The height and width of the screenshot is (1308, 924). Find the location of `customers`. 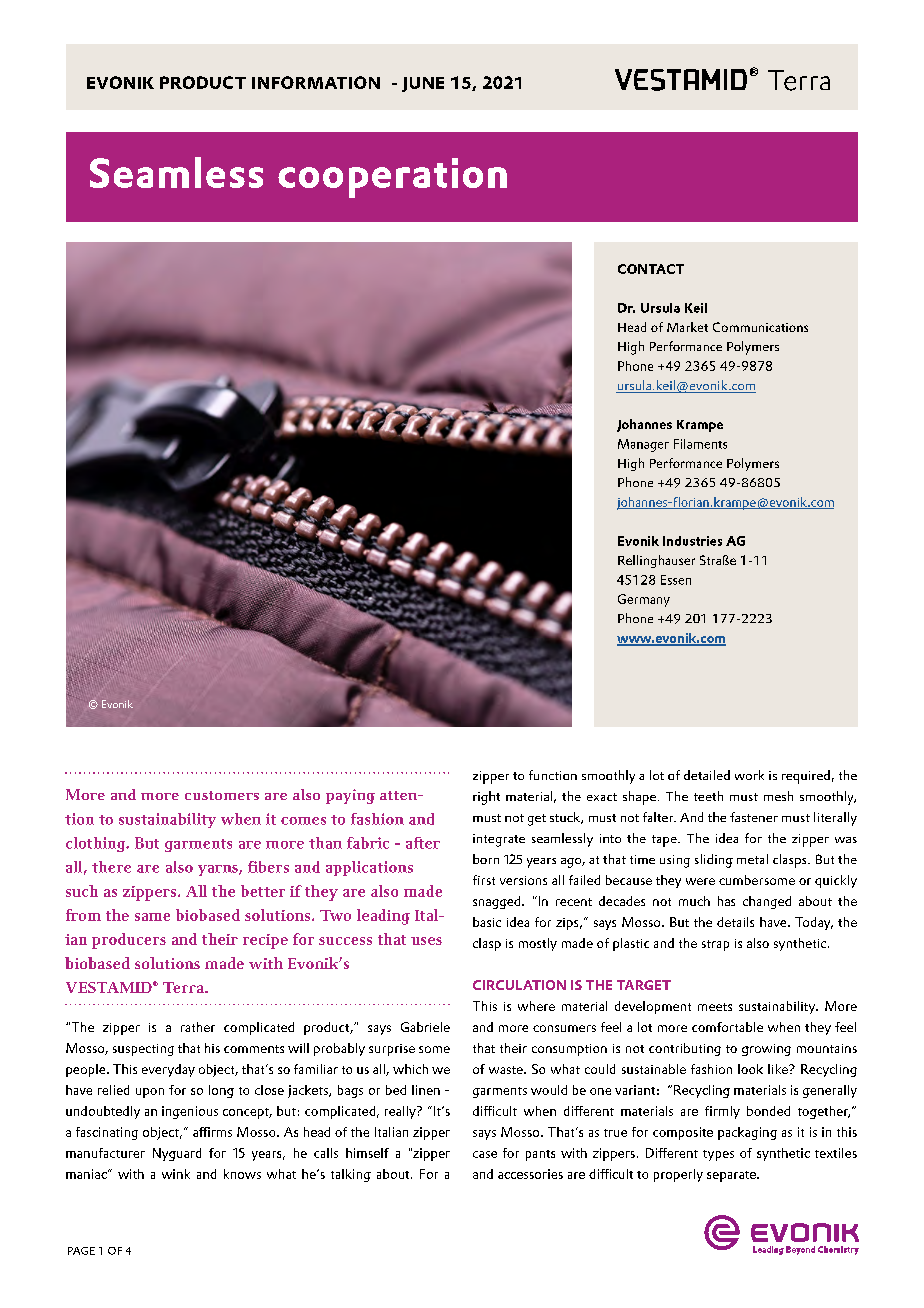

customers is located at coordinates (222, 795).
